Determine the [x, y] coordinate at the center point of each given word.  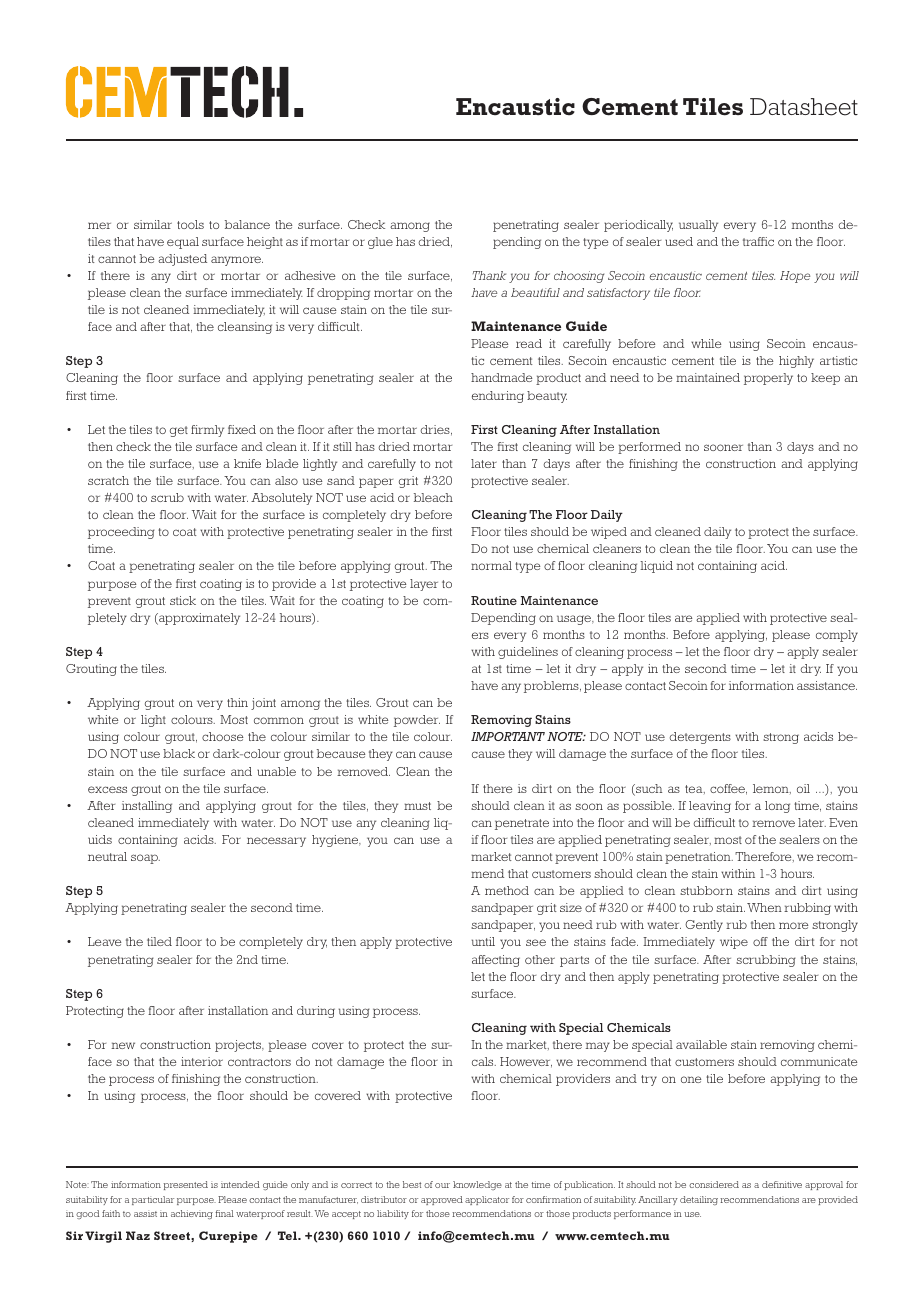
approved [442, 1200]
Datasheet [804, 107]
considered [714, 1184]
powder [417, 721]
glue [380, 243]
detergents [700, 738]
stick [183, 600]
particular [153, 1200]
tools [190, 224]
